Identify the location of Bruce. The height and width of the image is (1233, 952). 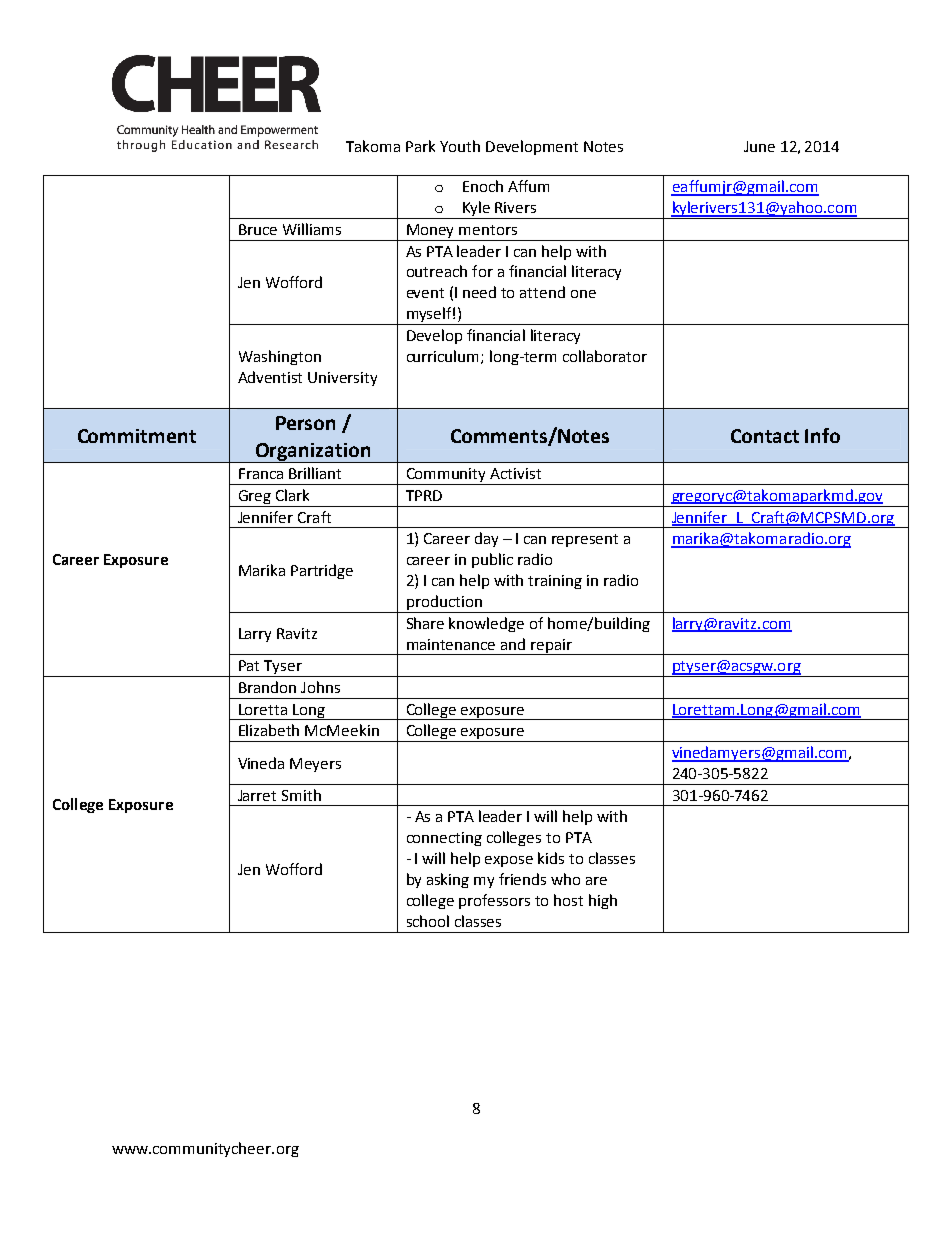
(258, 229).
